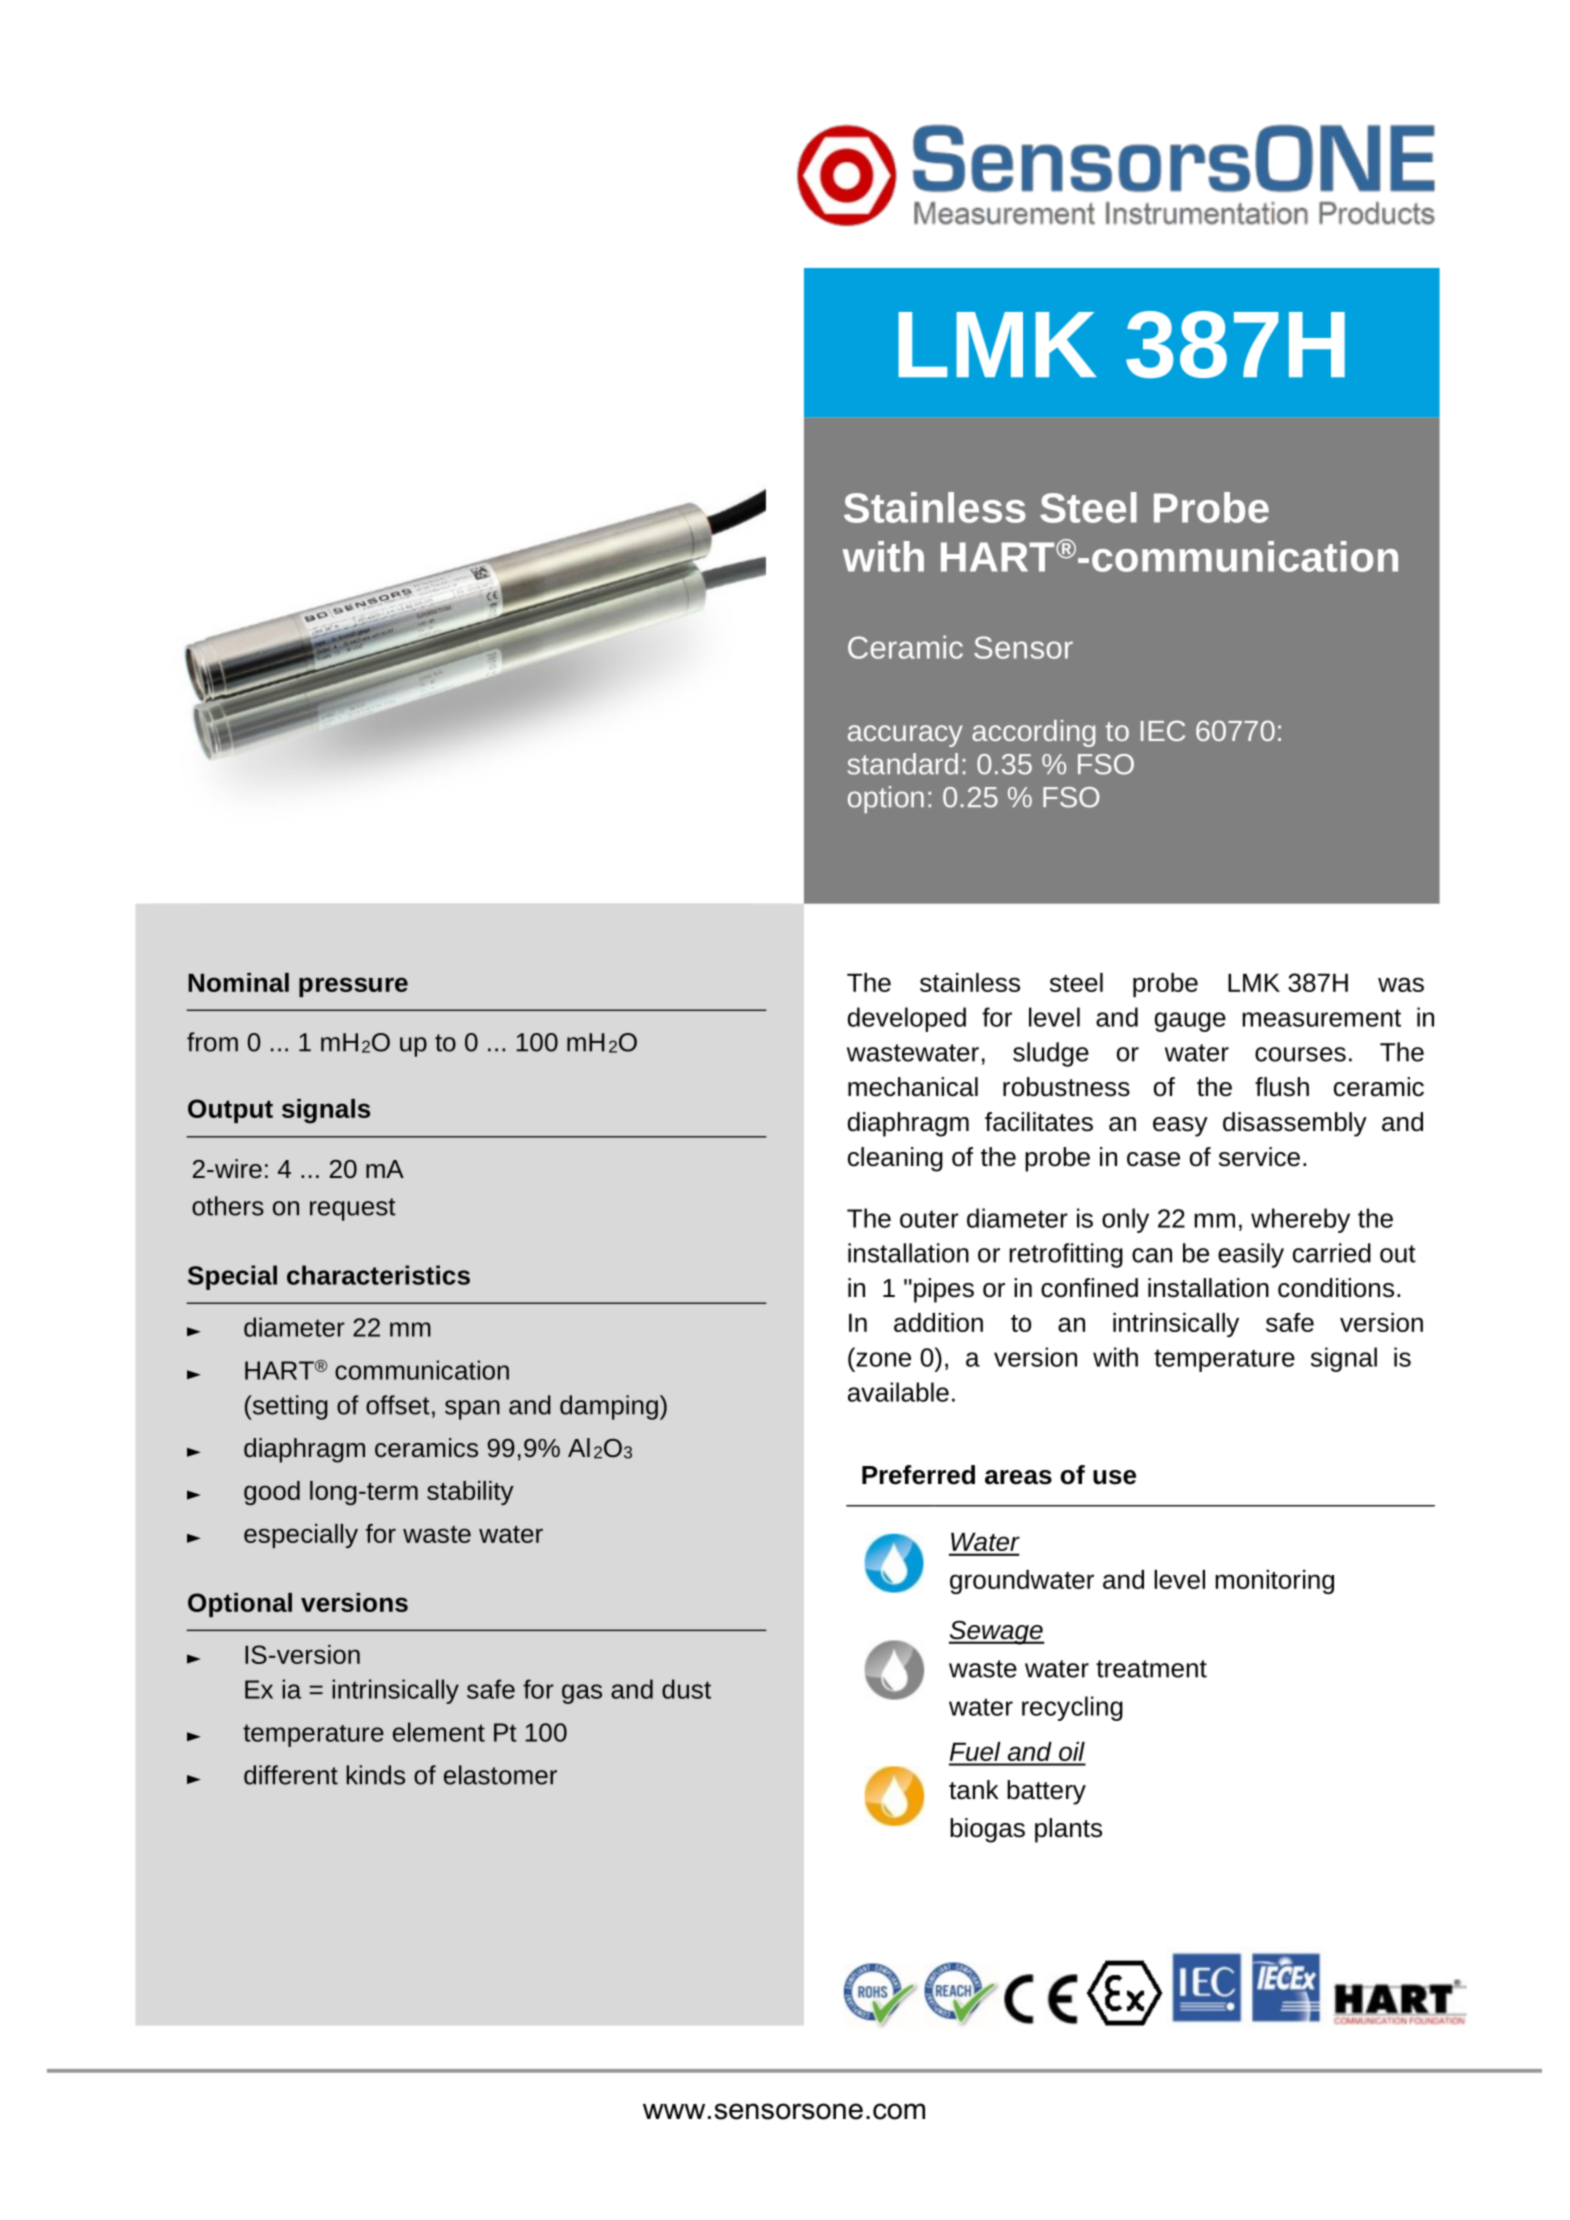 The width and height of the document is (1570, 2220). What do you see at coordinates (378, 1275) in the document?
I see `characteristics` at bounding box center [378, 1275].
